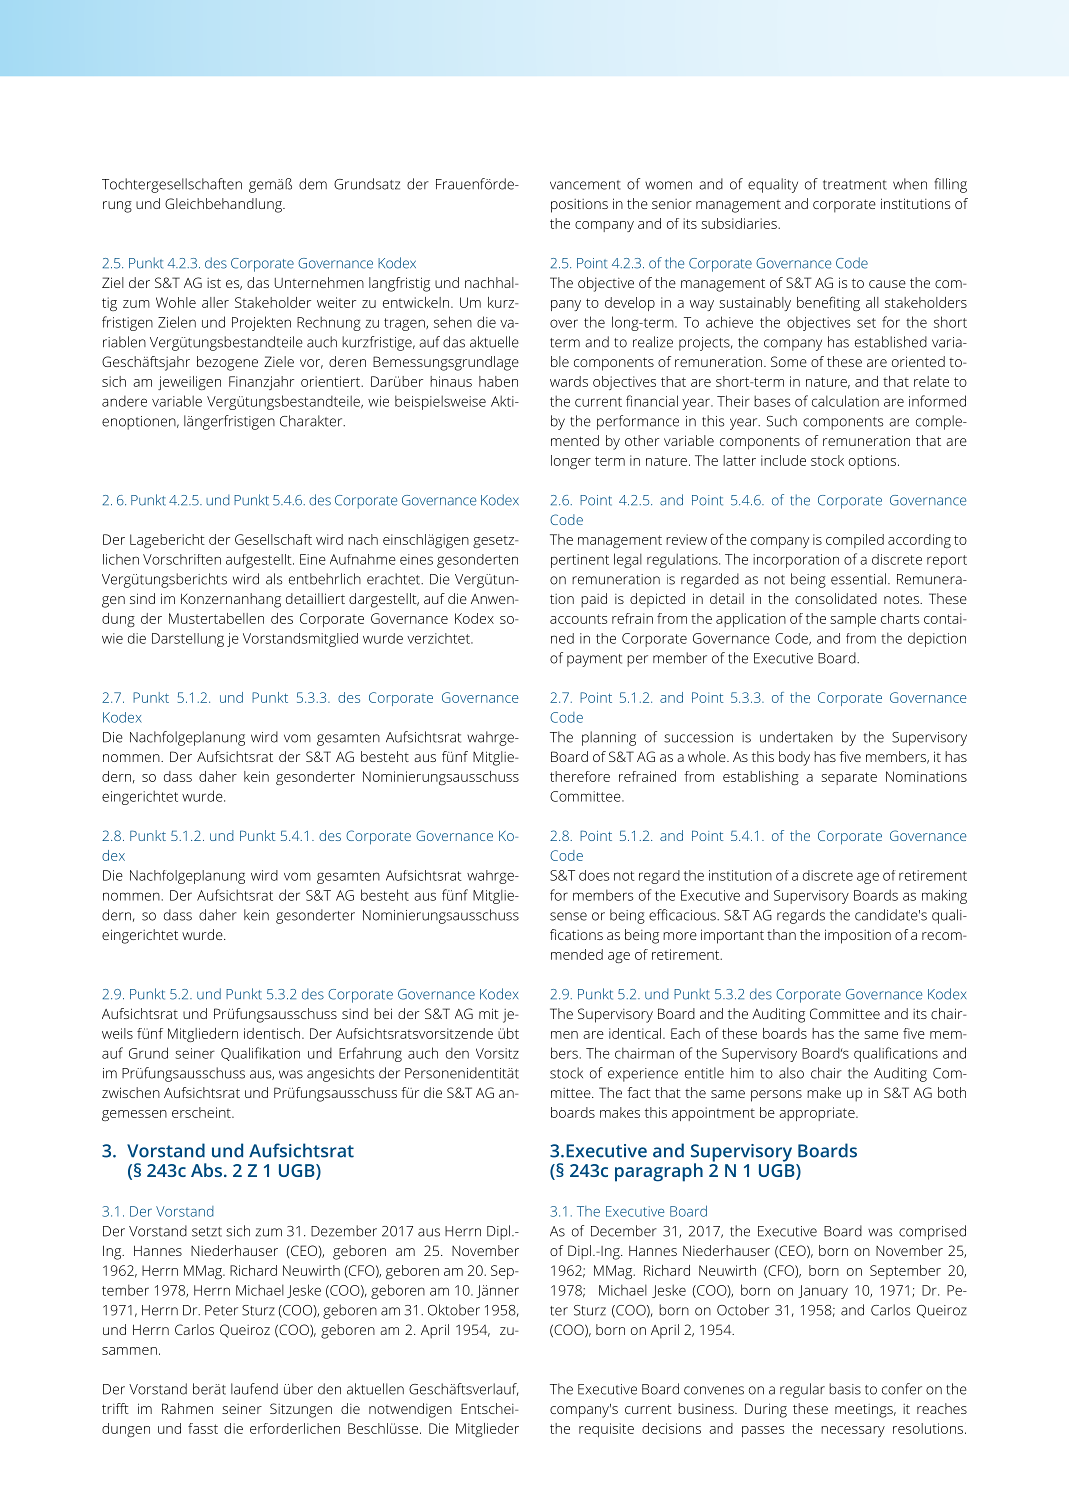 The width and height of the document is (1069, 1512). I want to click on dem, so click(313, 184).
